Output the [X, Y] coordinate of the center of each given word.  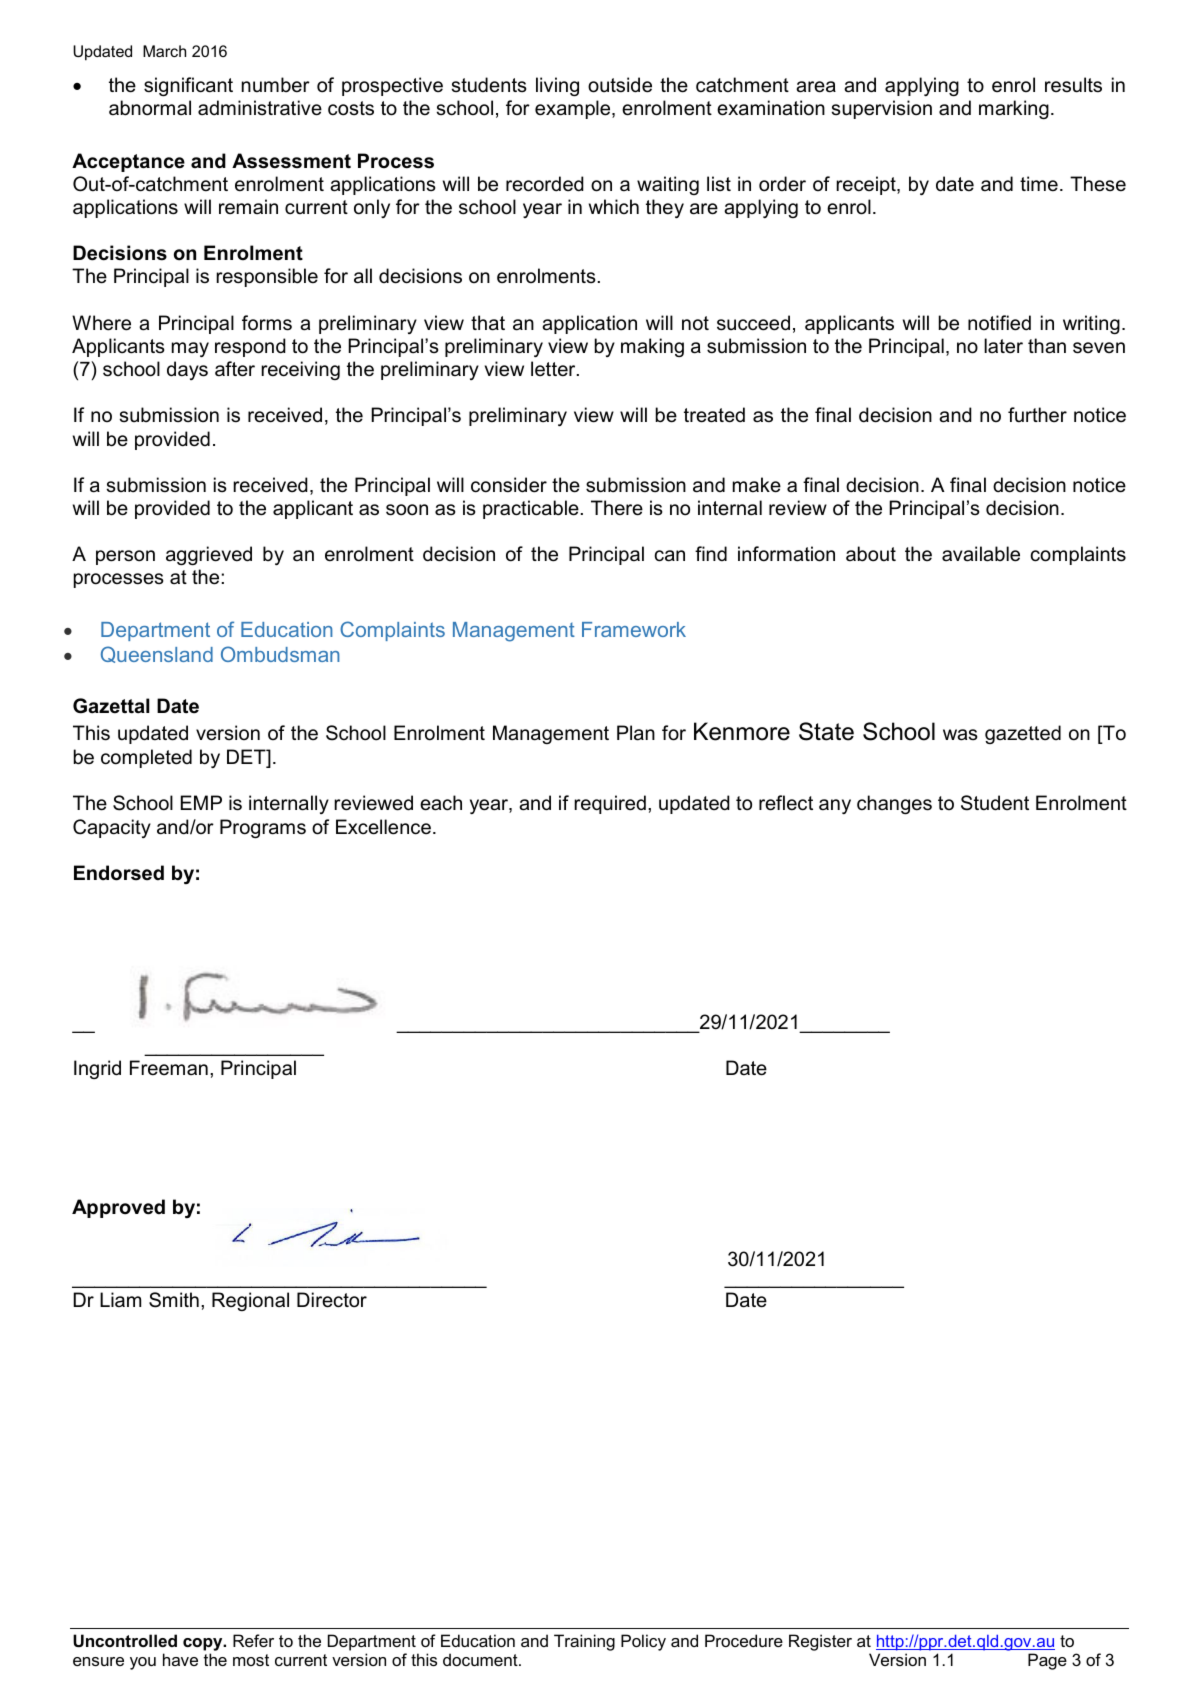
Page [1047, 1661]
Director [332, 1300]
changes [894, 804]
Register [820, 1642]
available [981, 554]
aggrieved [209, 555]
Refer [253, 1640]
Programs [263, 828]
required [610, 804]
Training [584, 1642]
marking [1014, 109]
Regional [250, 1301]
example [574, 109]
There [617, 508]
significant [188, 86]
